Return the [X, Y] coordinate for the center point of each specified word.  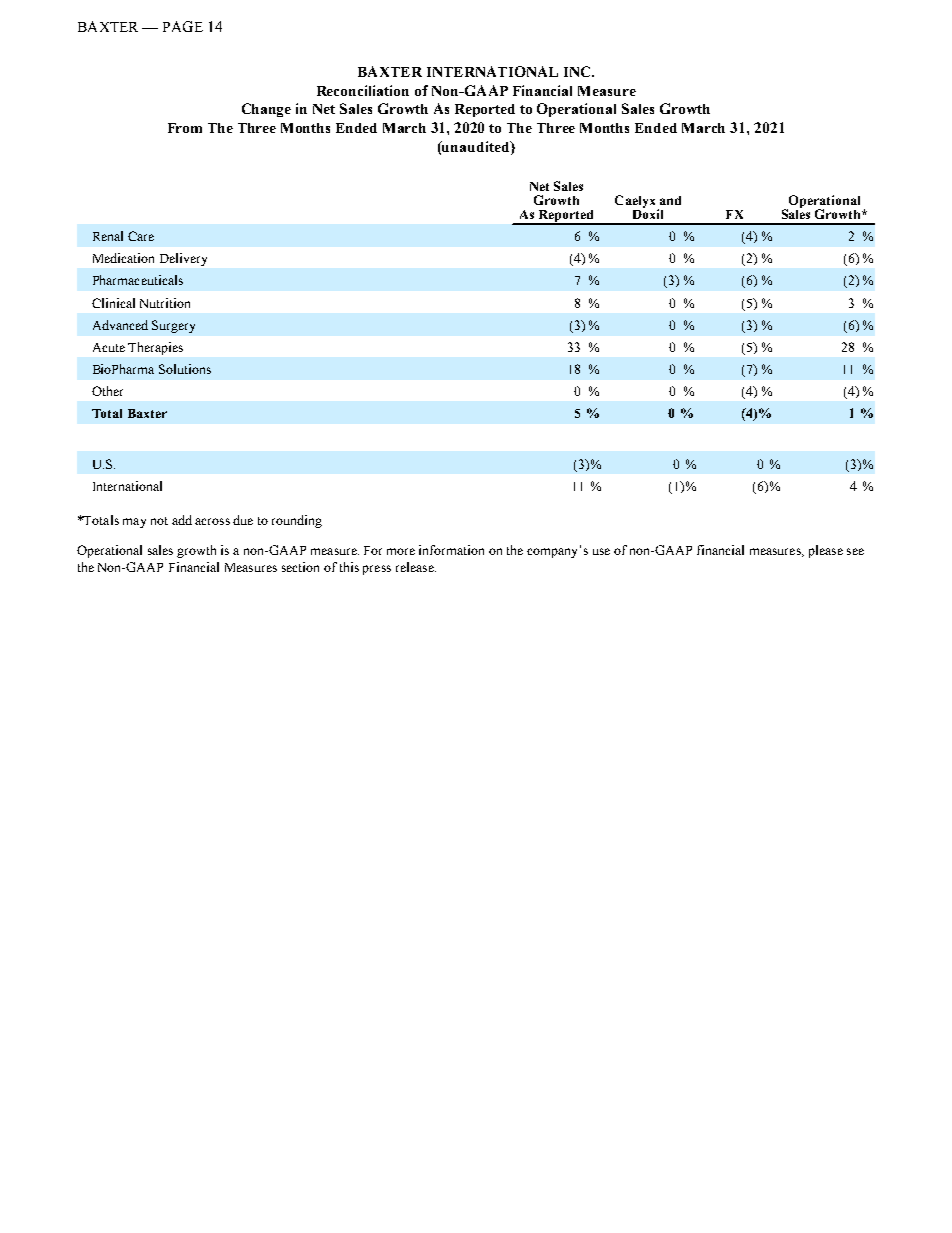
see [855, 551]
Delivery [183, 259]
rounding [297, 521]
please [826, 551]
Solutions [185, 369]
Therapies [155, 348]
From [185, 128]
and [670, 200]
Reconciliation [363, 90]
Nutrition [165, 303]
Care [141, 236]
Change [266, 110]
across [212, 521]
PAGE [183, 26]
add [182, 520]
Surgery [173, 326]
